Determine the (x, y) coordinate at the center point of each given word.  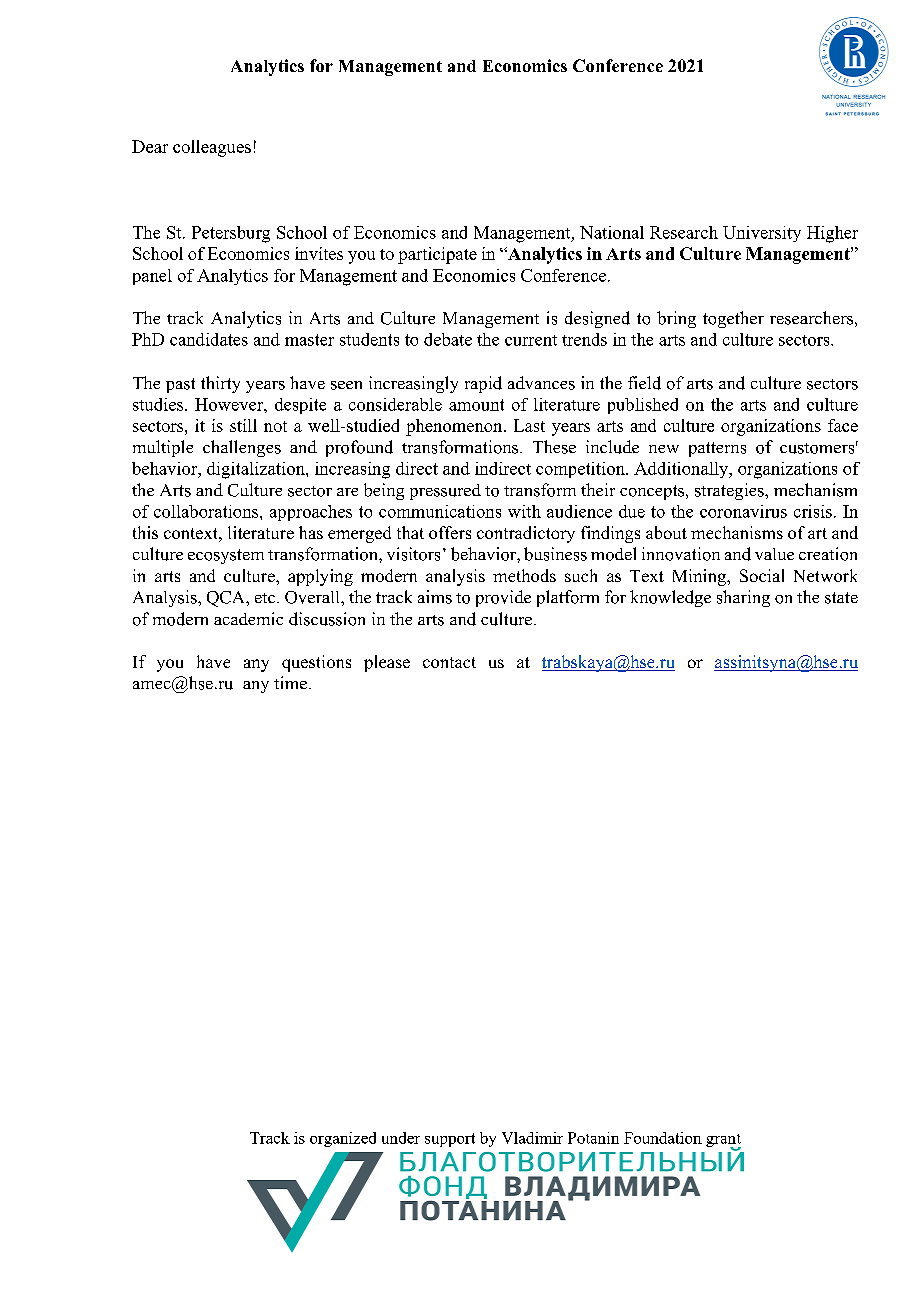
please (387, 663)
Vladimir (532, 1138)
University (762, 234)
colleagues (212, 148)
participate (437, 255)
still (243, 425)
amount (476, 405)
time (290, 682)
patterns (717, 449)
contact (449, 662)
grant (723, 1142)
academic (248, 618)
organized (343, 1139)
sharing (743, 598)
